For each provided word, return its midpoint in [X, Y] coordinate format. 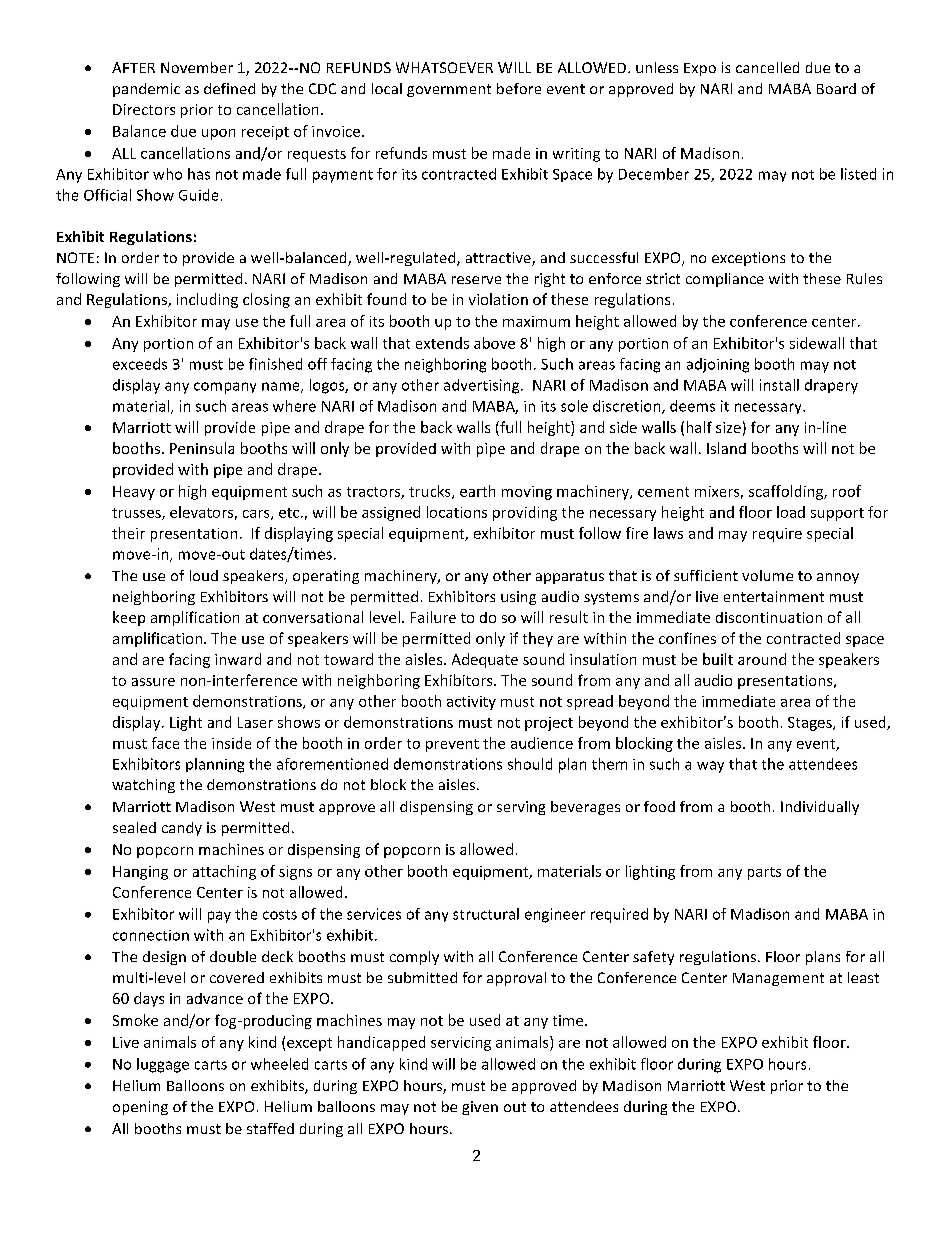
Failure [433, 617]
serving [521, 808]
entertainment [774, 596]
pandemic [146, 90]
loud [204, 575]
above [494, 343]
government [449, 90]
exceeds [140, 364]
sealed [134, 827]
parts [764, 873]
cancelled [767, 67]
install [779, 385]
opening [140, 1108]
